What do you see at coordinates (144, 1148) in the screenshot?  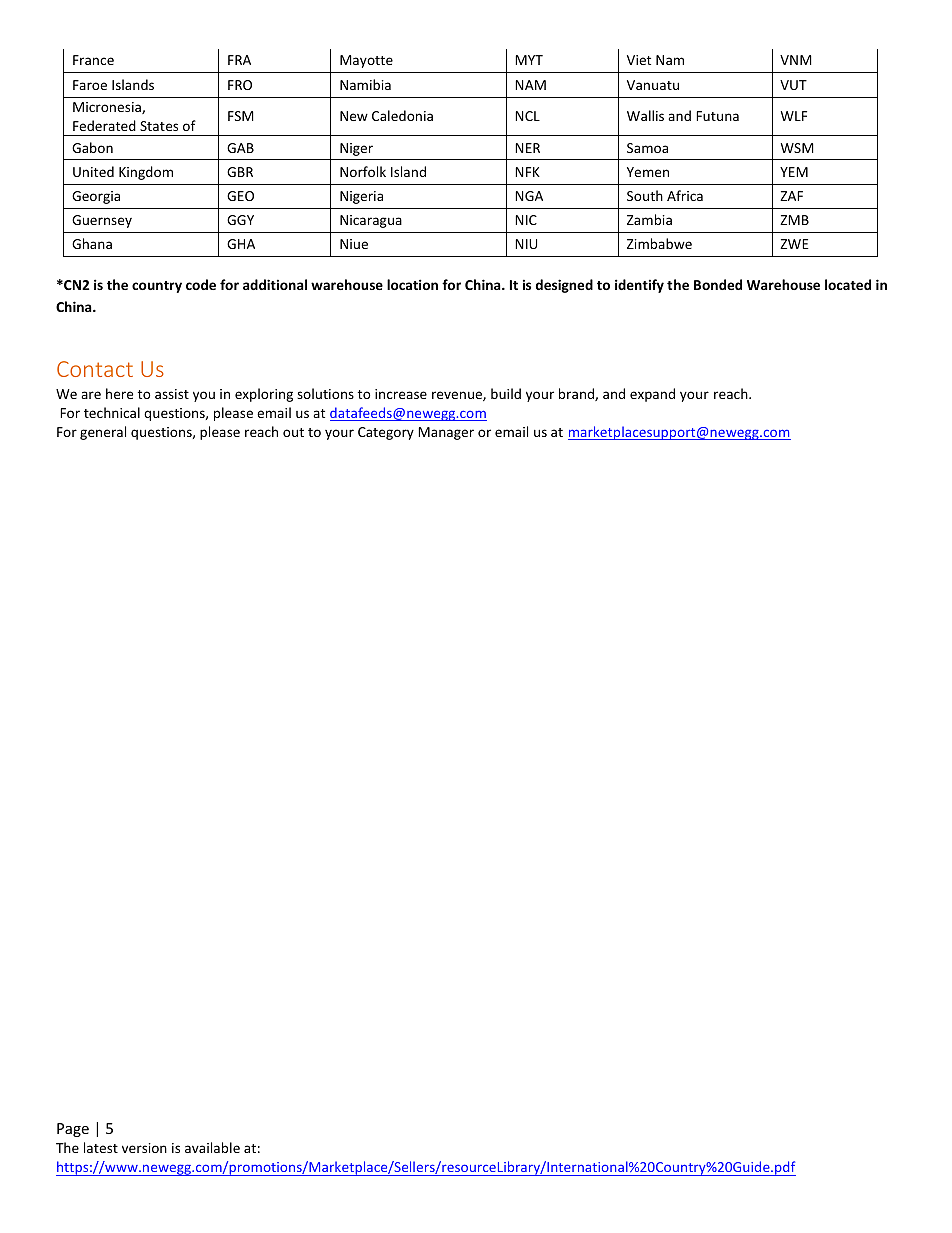 I see `version` at bounding box center [144, 1148].
